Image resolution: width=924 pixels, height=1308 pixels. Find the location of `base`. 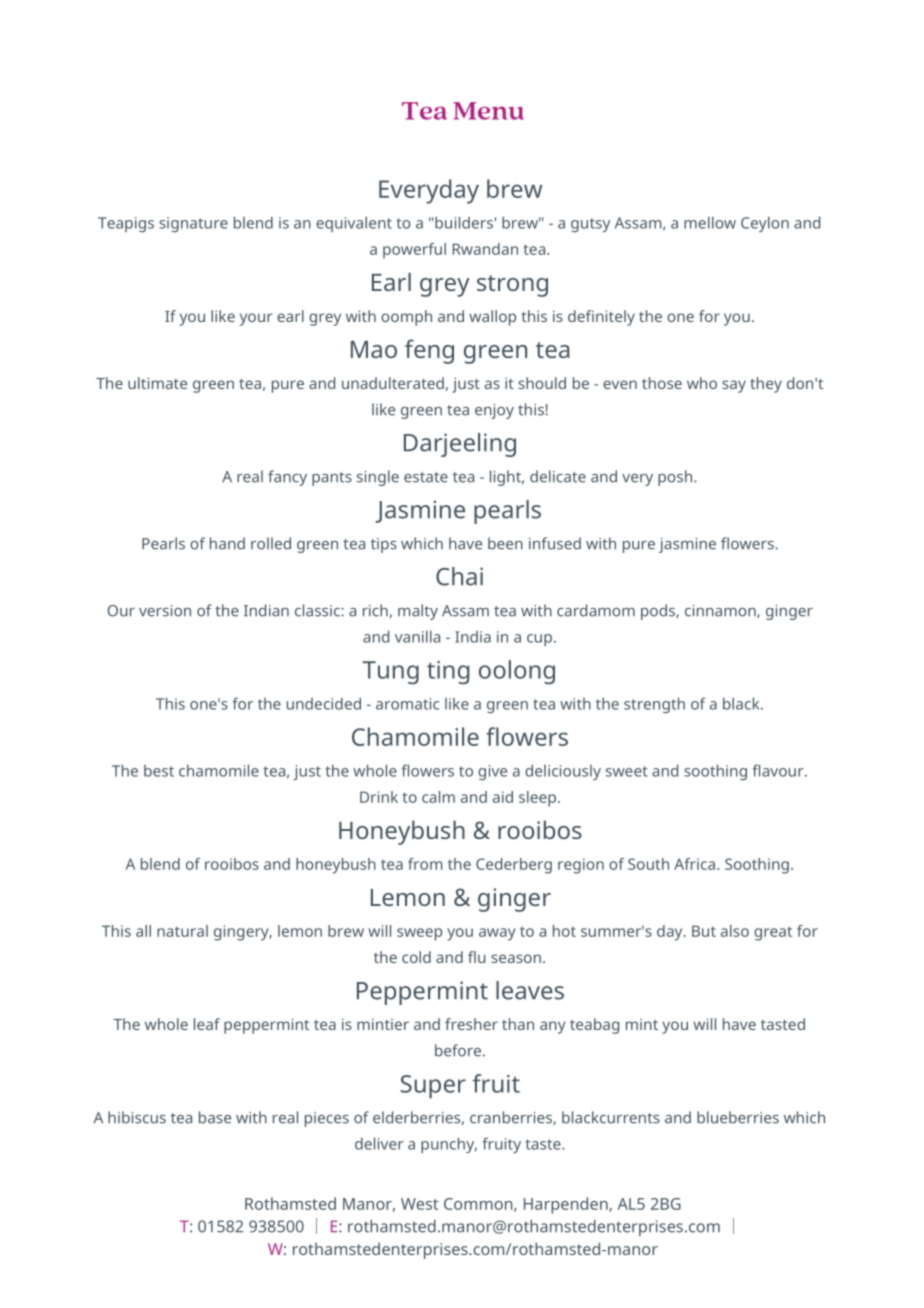

base is located at coordinates (215, 1117).
